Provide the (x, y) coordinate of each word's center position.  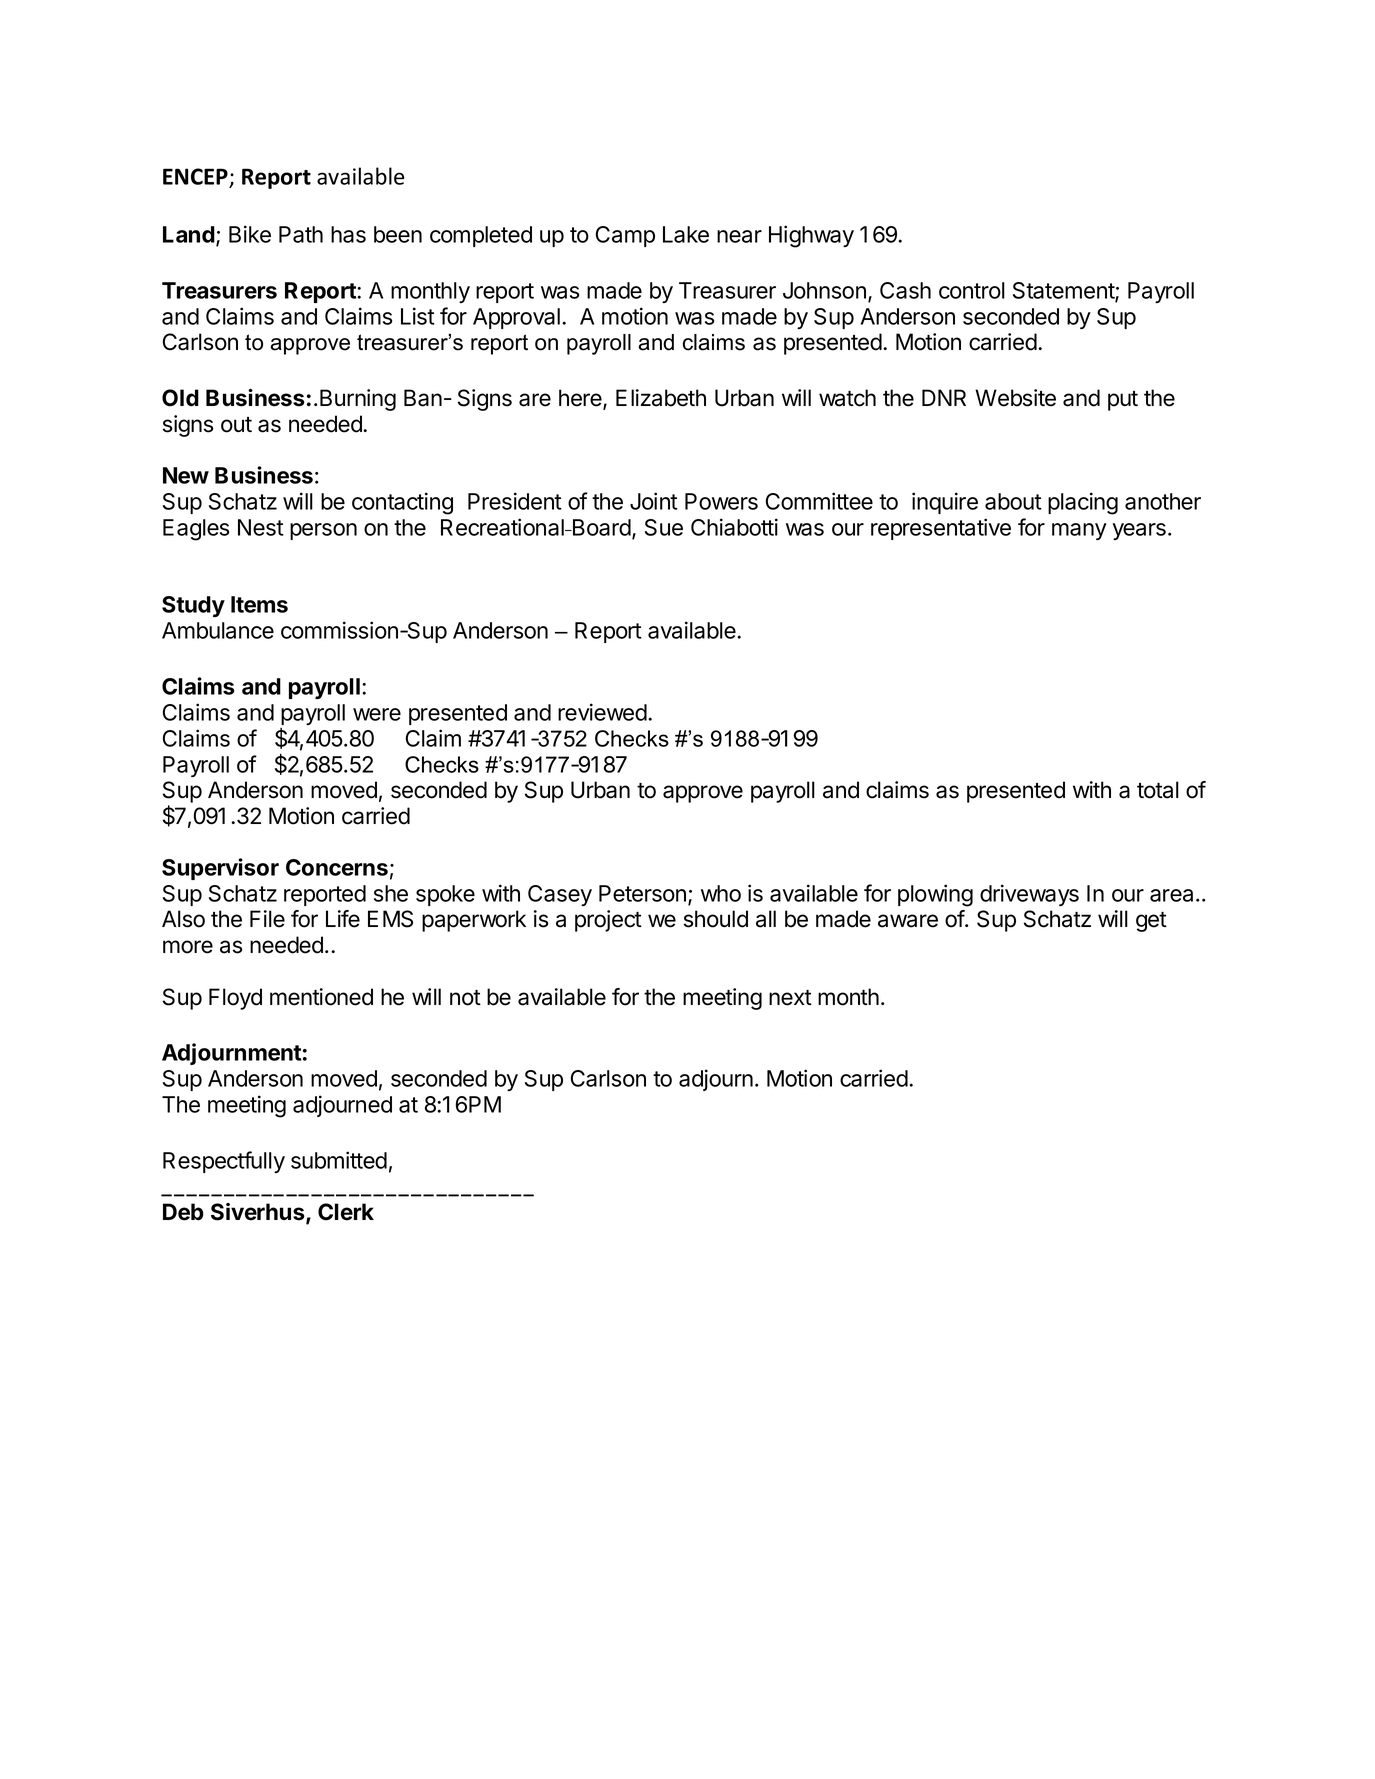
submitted (339, 1160)
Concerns (337, 867)
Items (259, 604)
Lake (686, 234)
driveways (1029, 895)
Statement (1064, 292)
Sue (664, 527)
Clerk (346, 1212)
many (1079, 531)
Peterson (642, 893)
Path (301, 234)
